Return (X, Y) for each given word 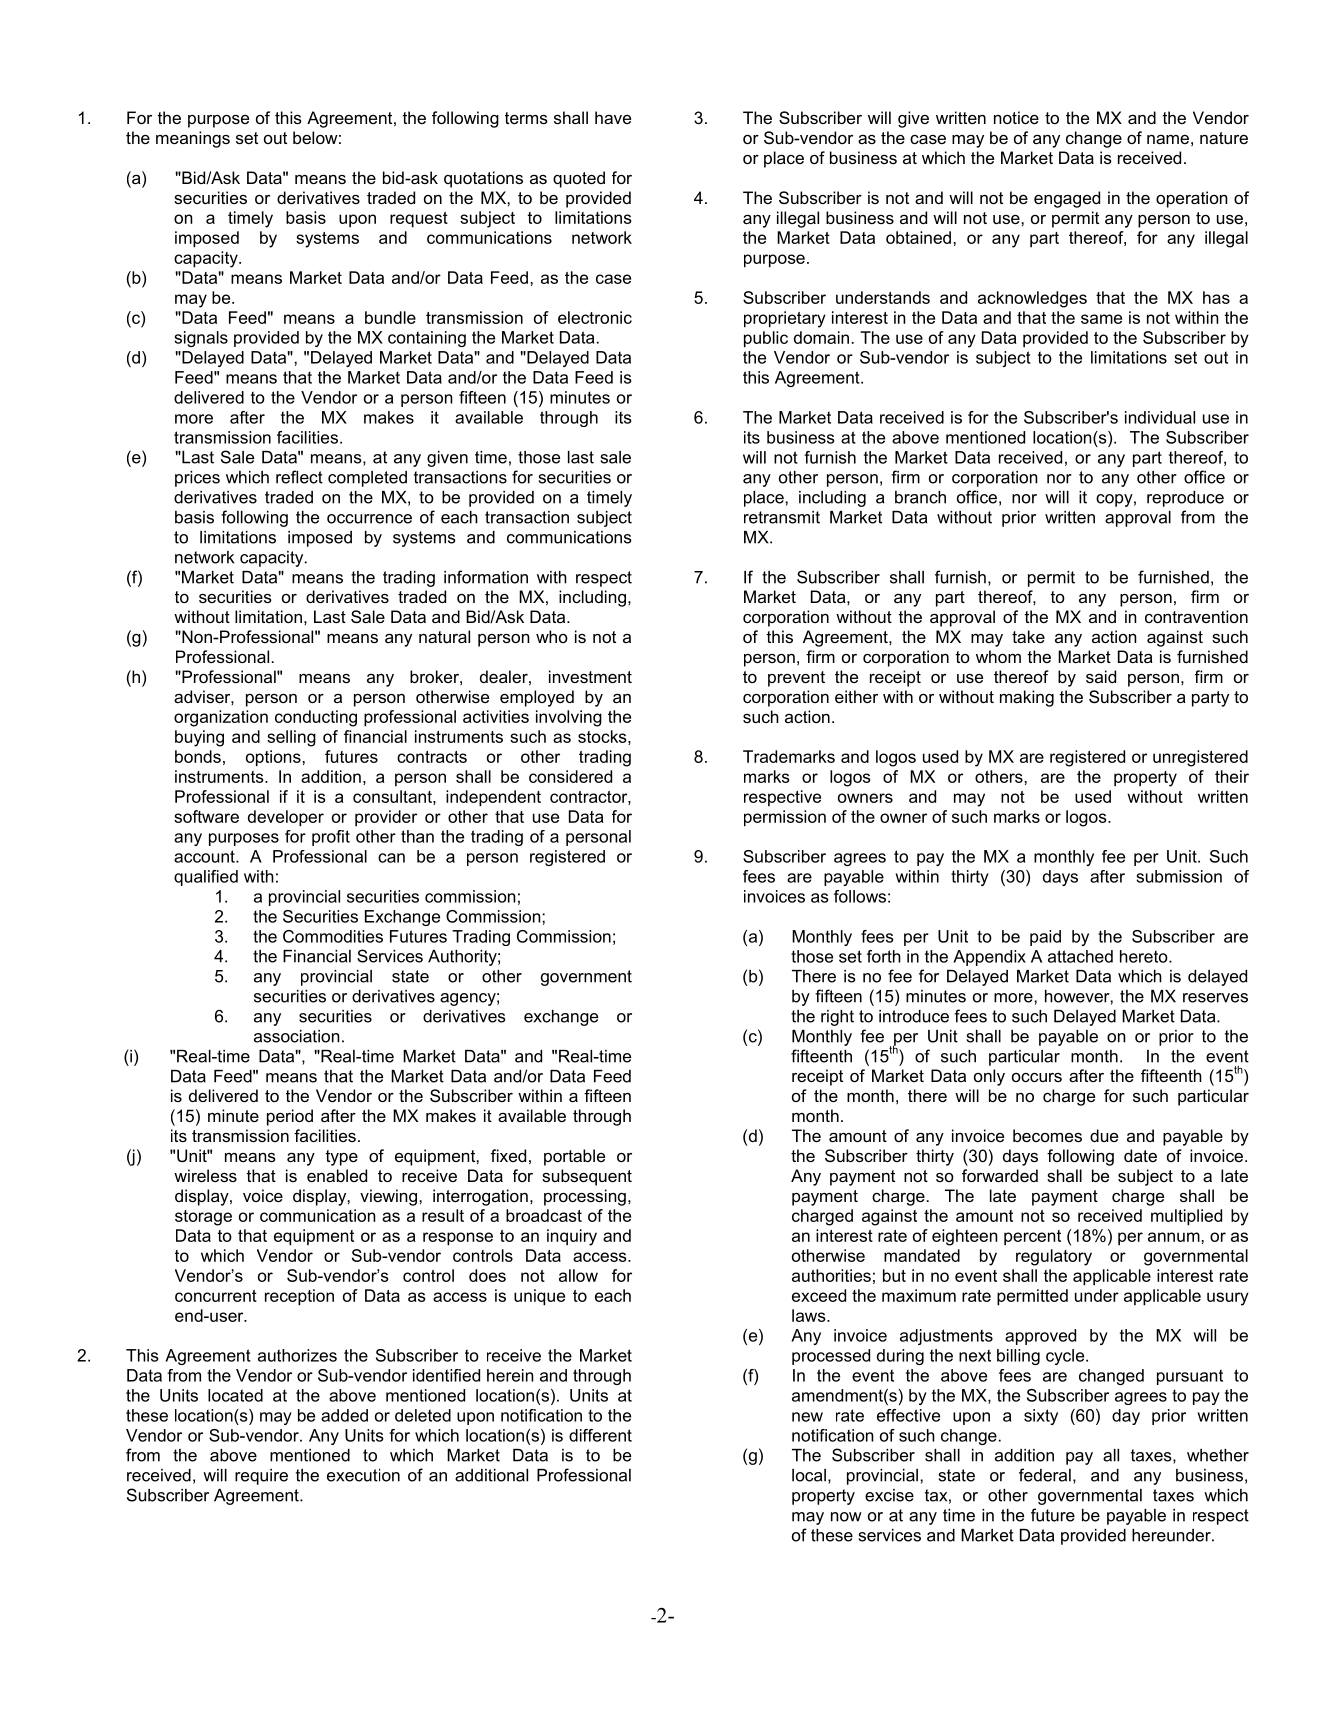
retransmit (782, 517)
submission (1179, 876)
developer (286, 818)
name (1168, 139)
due (1104, 1135)
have (613, 117)
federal (1045, 1475)
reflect (299, 477)
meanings (193, 139)
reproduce (1185, 499)
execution (363, 1475)
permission (785, 818)
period (290, 1117)
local (809, 1475)
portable (574, 1157)
